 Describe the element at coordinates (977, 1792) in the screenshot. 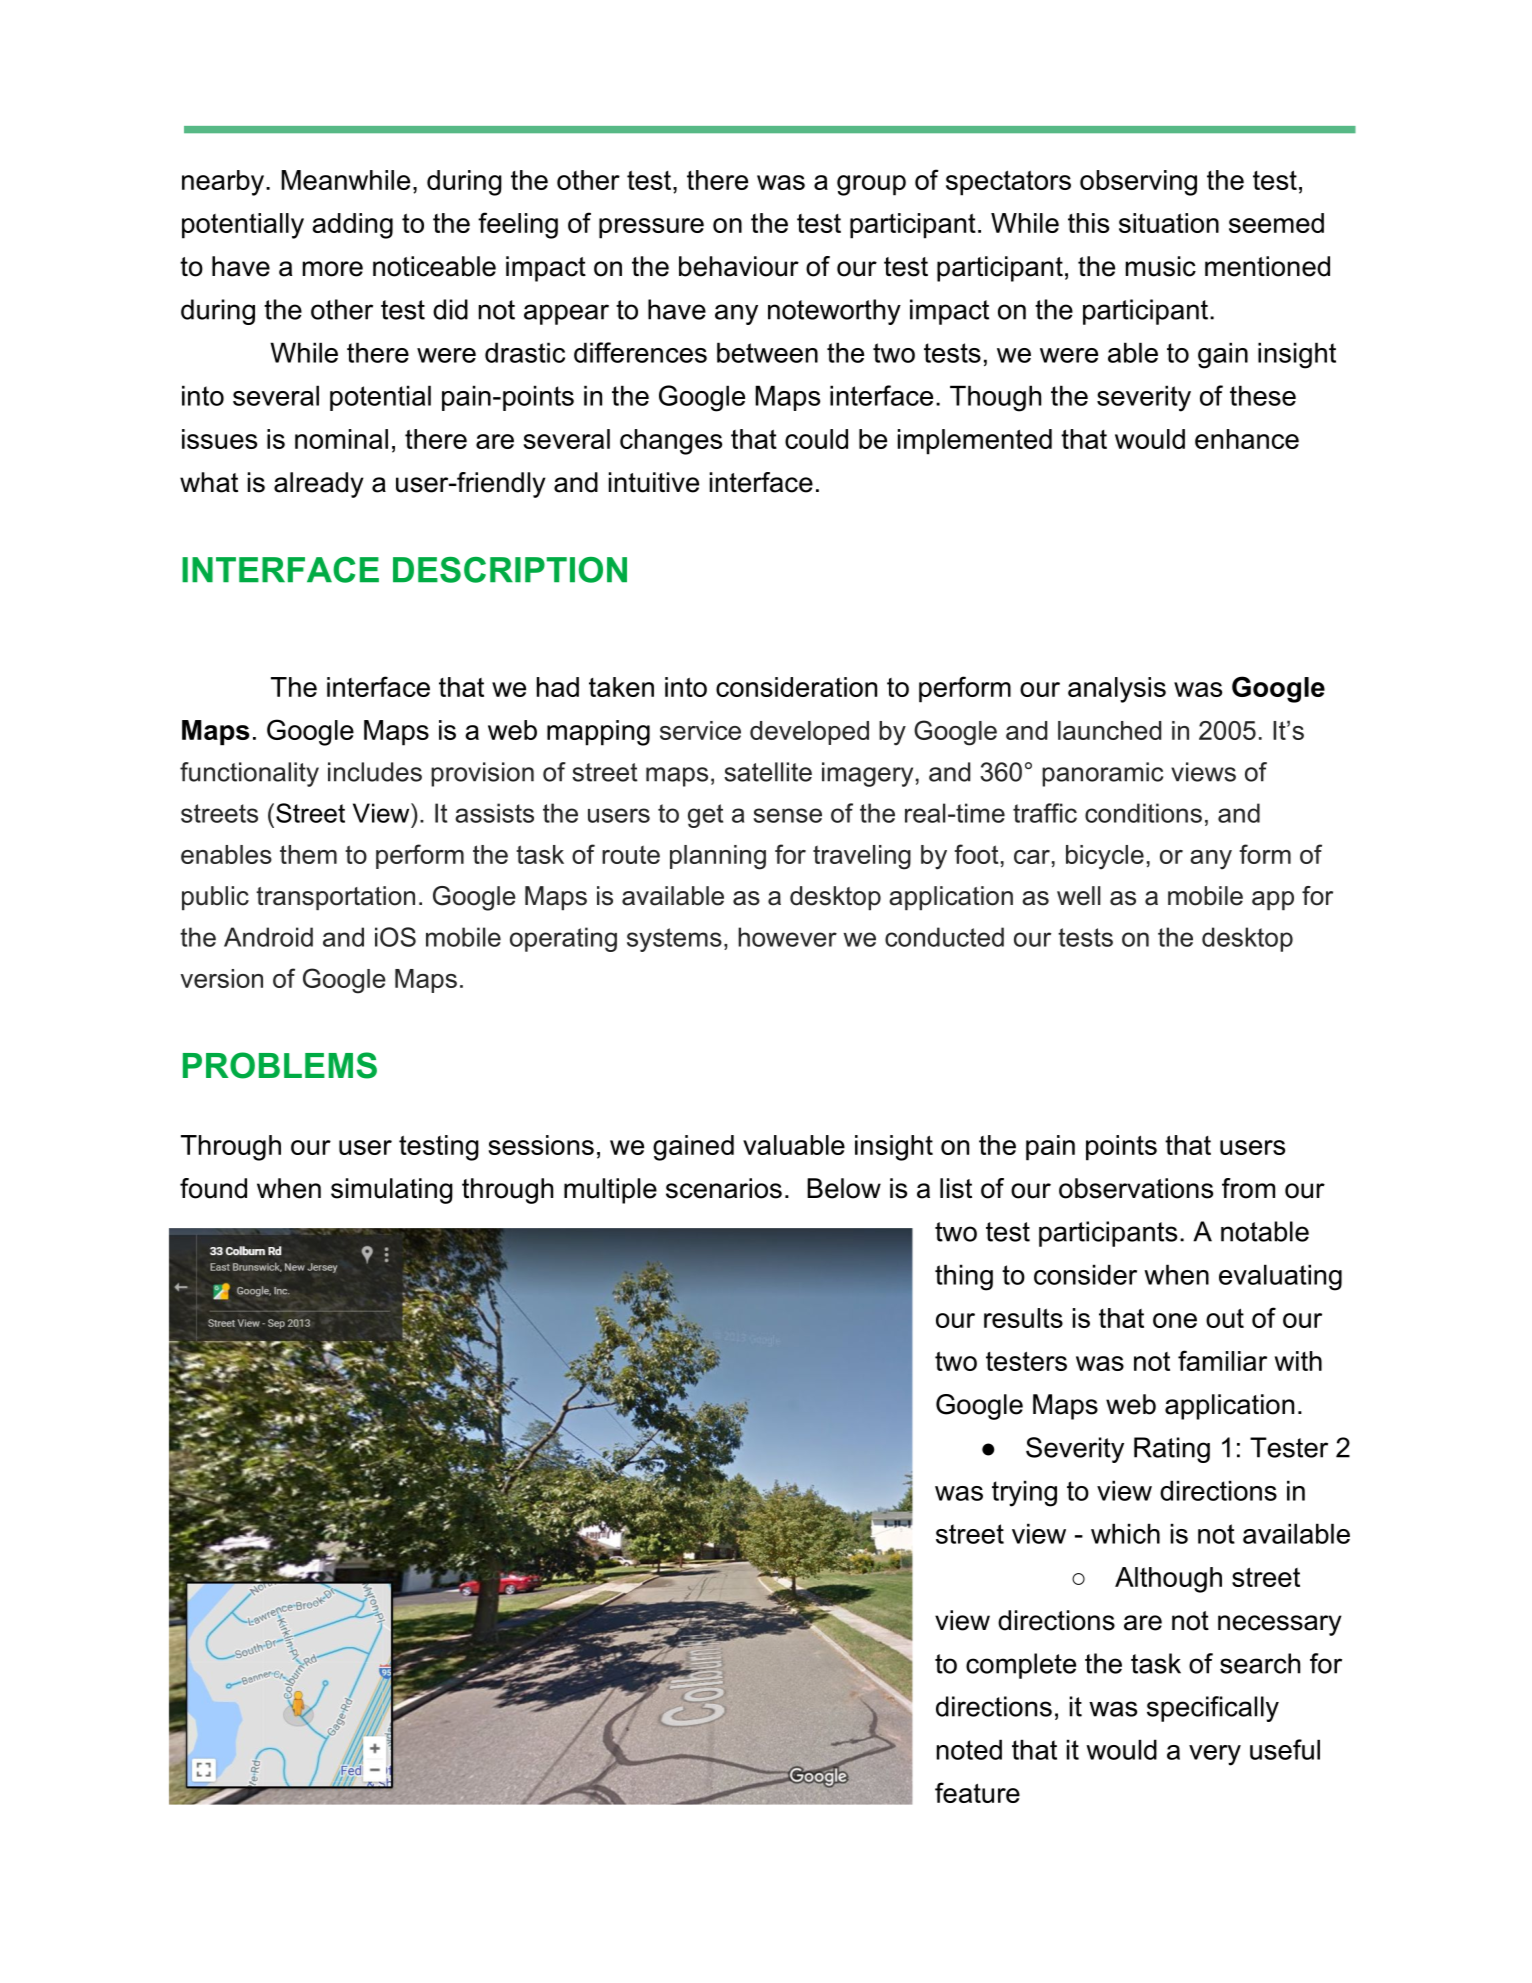

I see `feature` at that location.
